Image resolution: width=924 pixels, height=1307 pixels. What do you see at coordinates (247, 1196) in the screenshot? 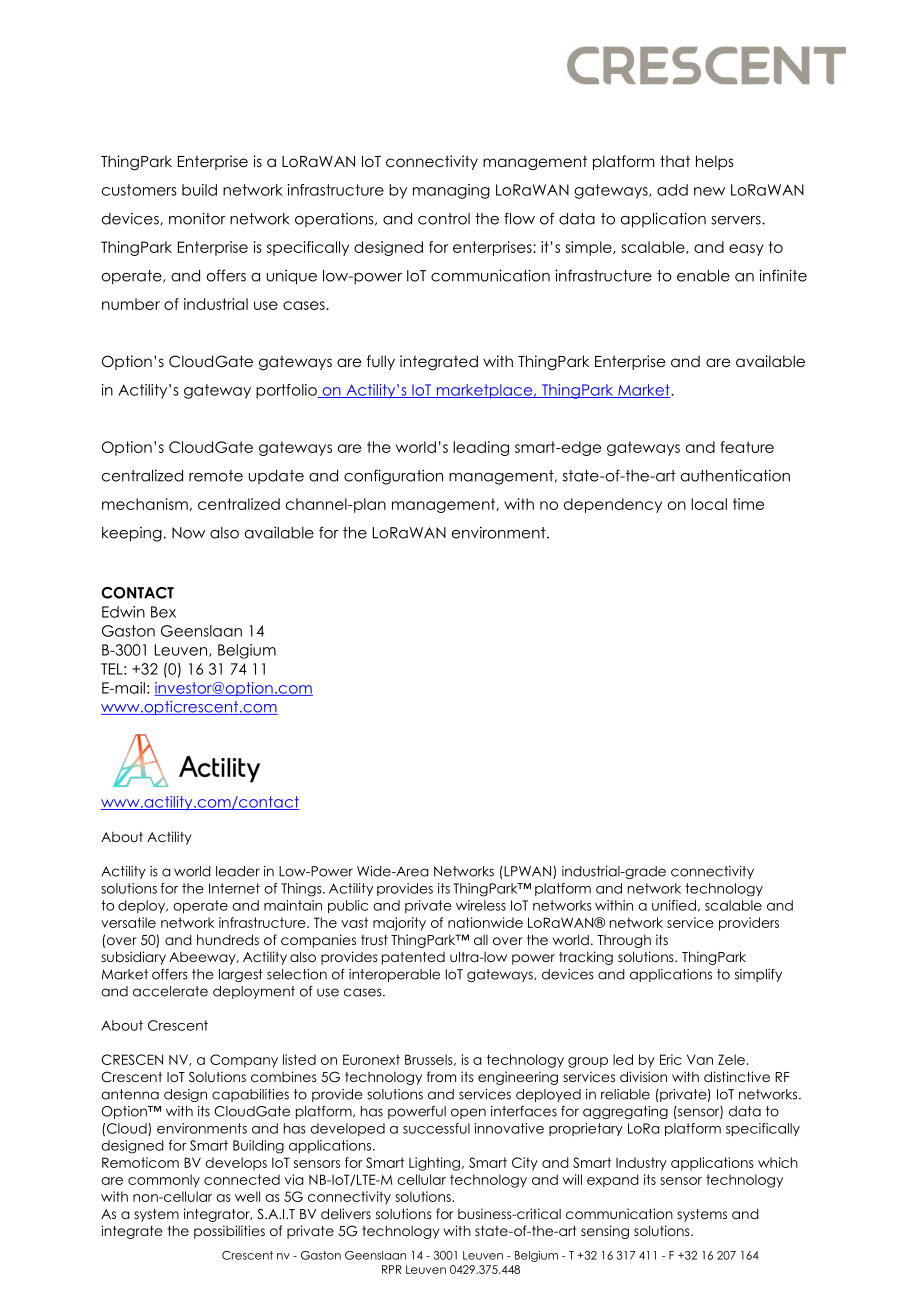
I see `well` at bounding box center [247, 1196].
